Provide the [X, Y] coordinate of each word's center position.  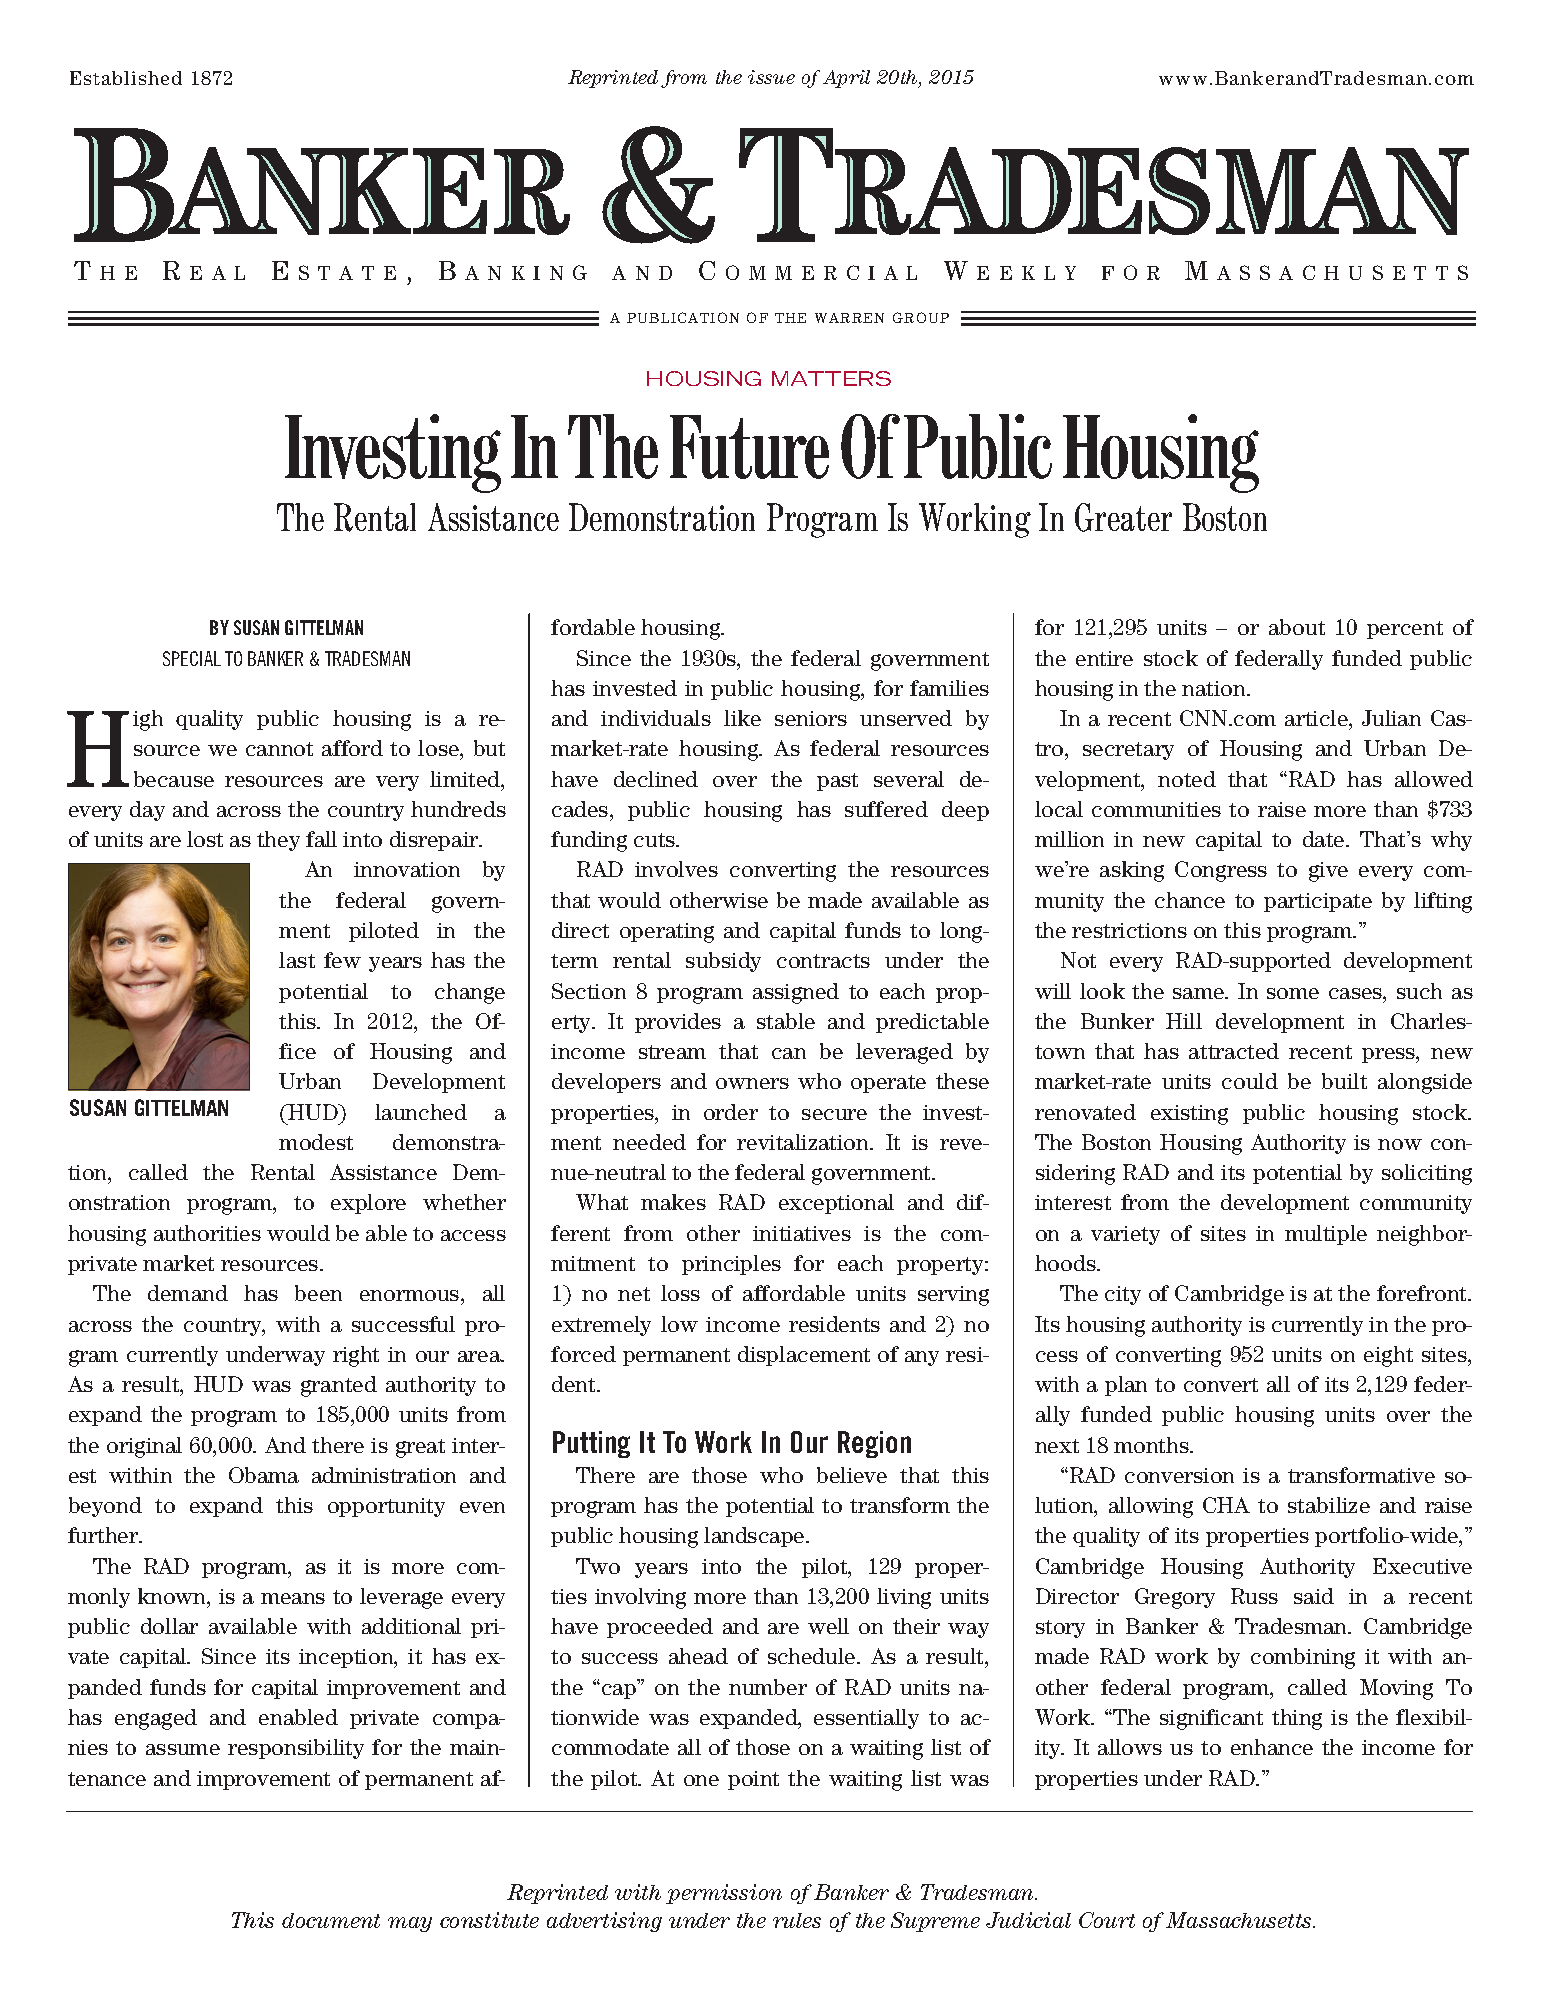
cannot [279, 749]
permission [724, 1894]
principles [731, 1265]
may [410, 1924]
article [1317, 718]
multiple [1326, 1235]
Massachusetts [1240, 1920]
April [846, 79]
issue [771, 77]
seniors [811, 718]
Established [126, 78]
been [318, 1293]
